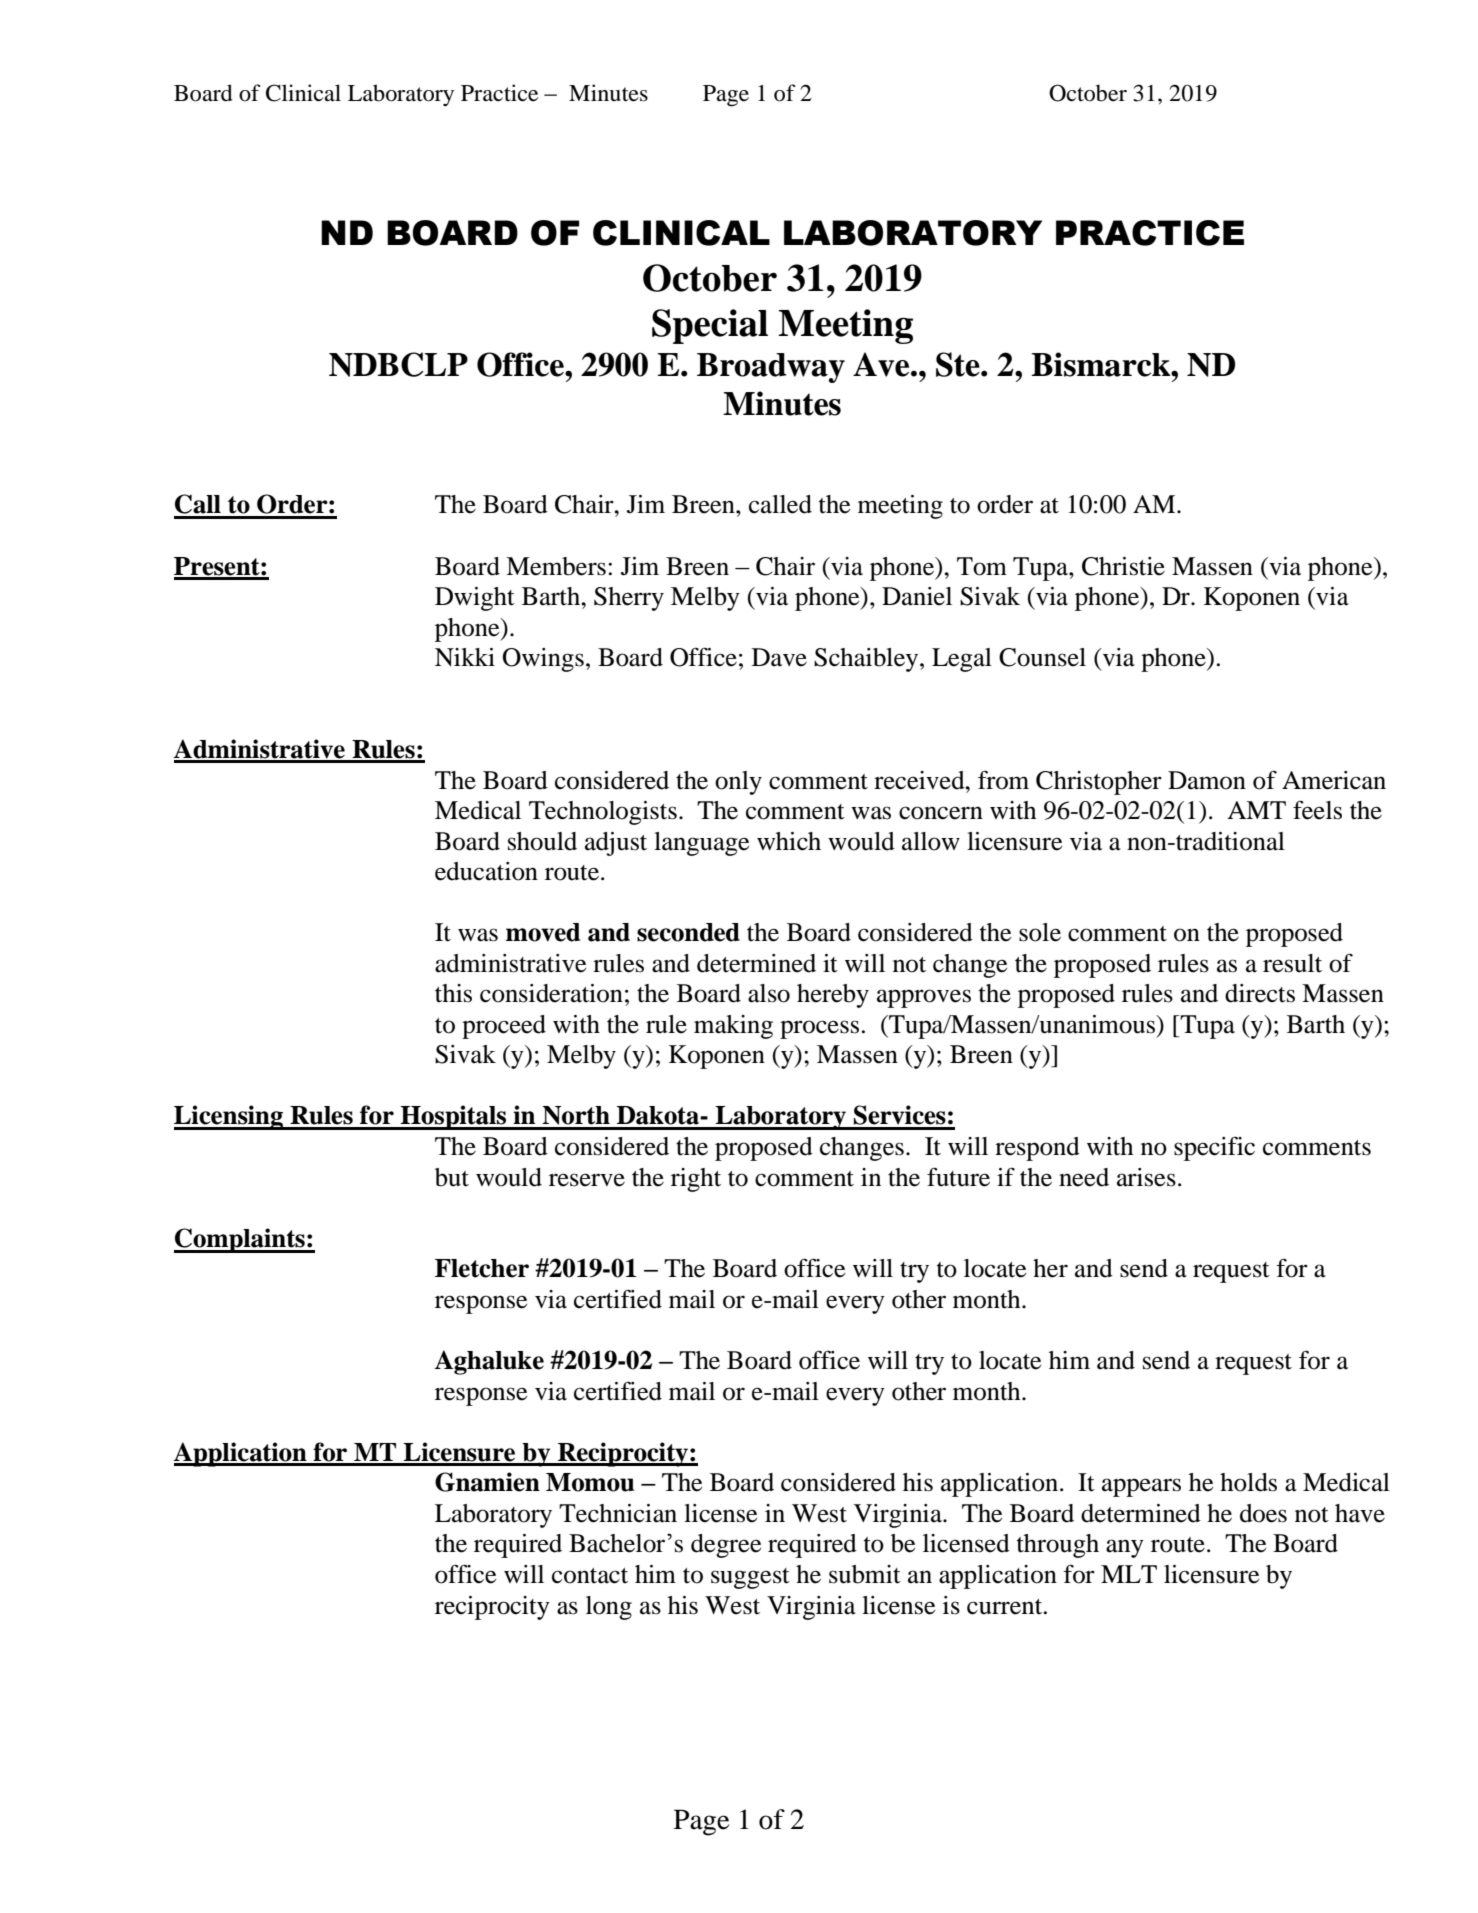 This screenshot has width=1478, height=1913. Describe the element at coordinates (1129, 1574) in the screenshot. I see `MLT` at that location.
